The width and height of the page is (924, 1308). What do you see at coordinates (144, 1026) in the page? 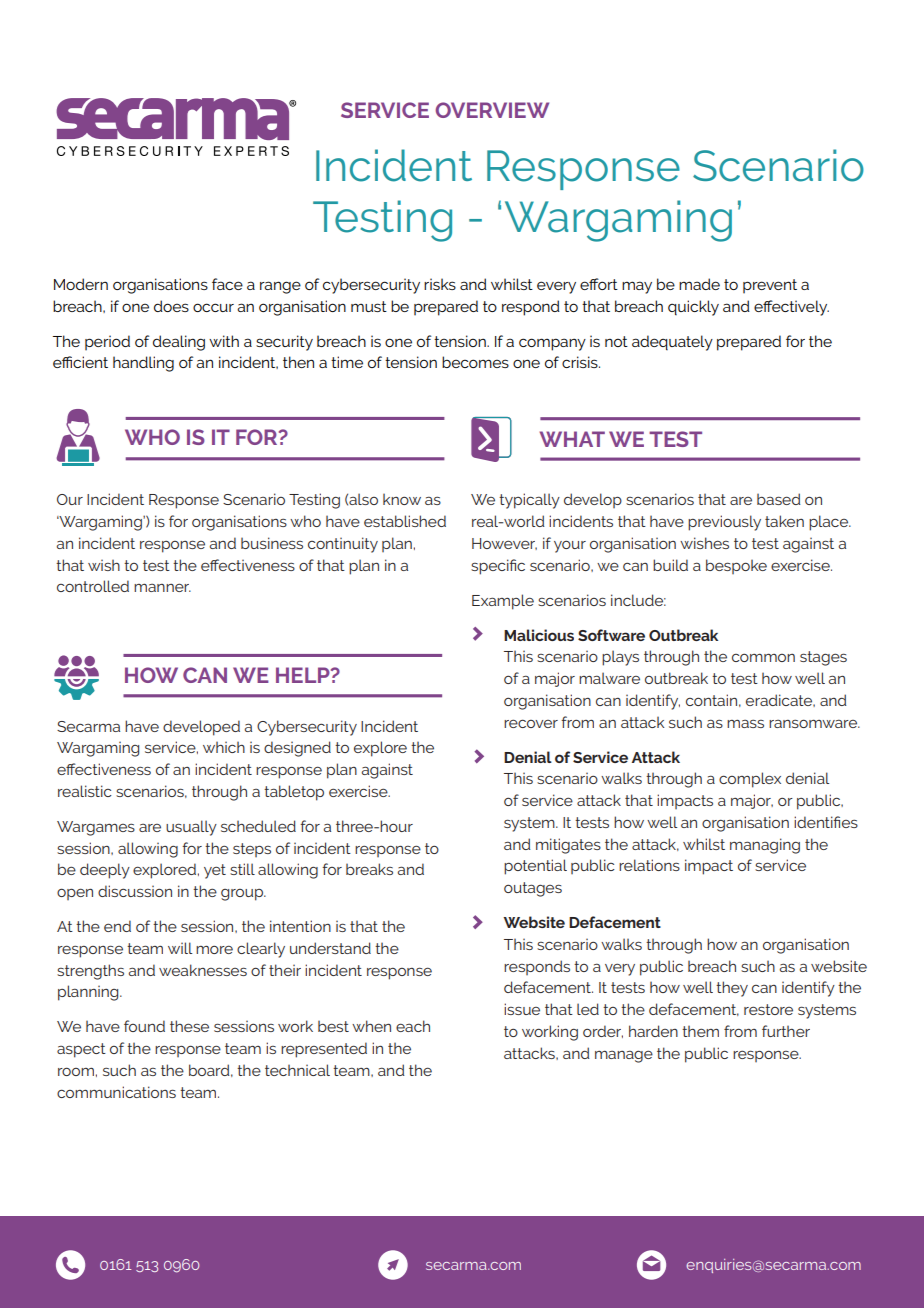
I see `found` at bounding box center [144, 1026].
